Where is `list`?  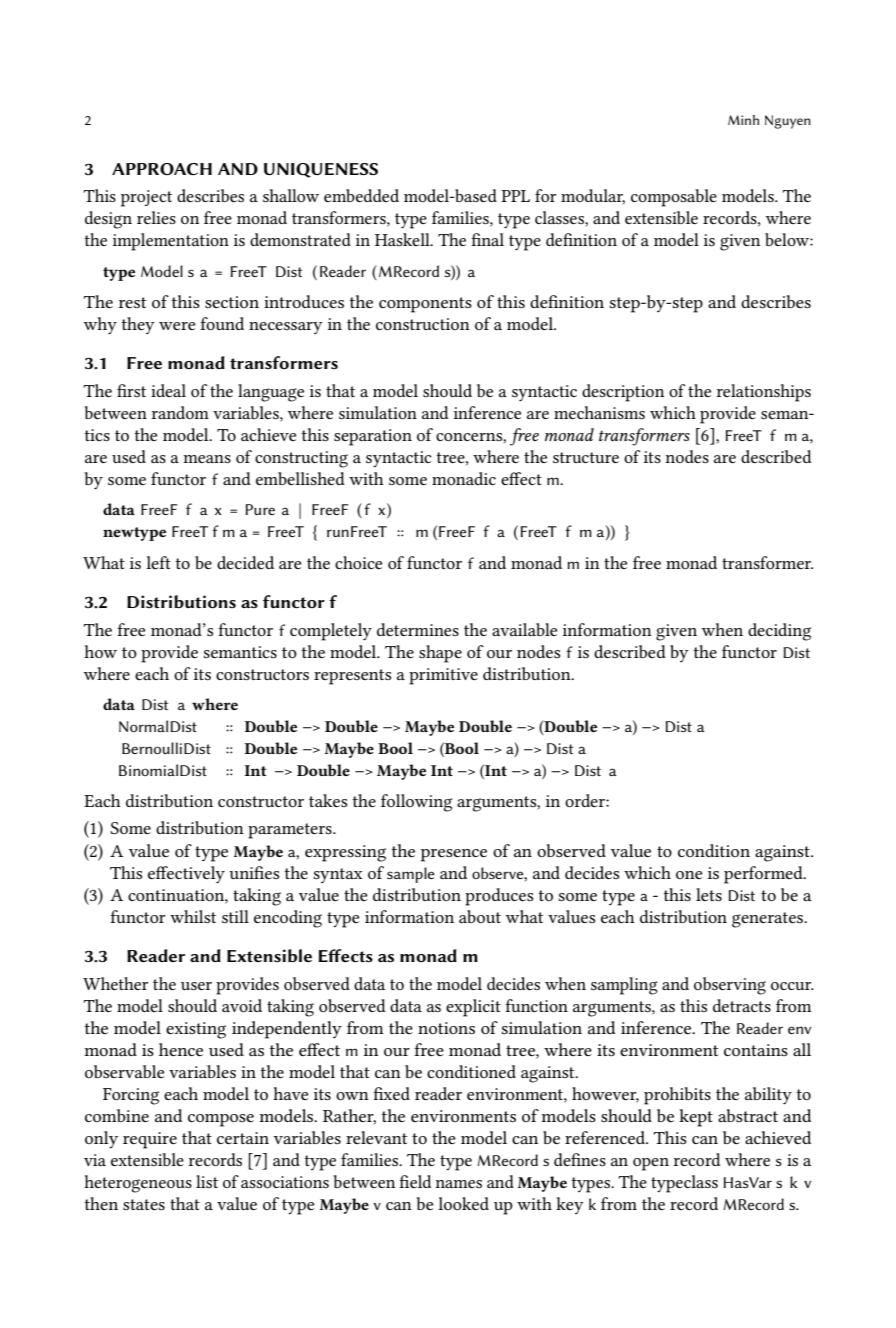 list is located at coordinates (207, 1181).
